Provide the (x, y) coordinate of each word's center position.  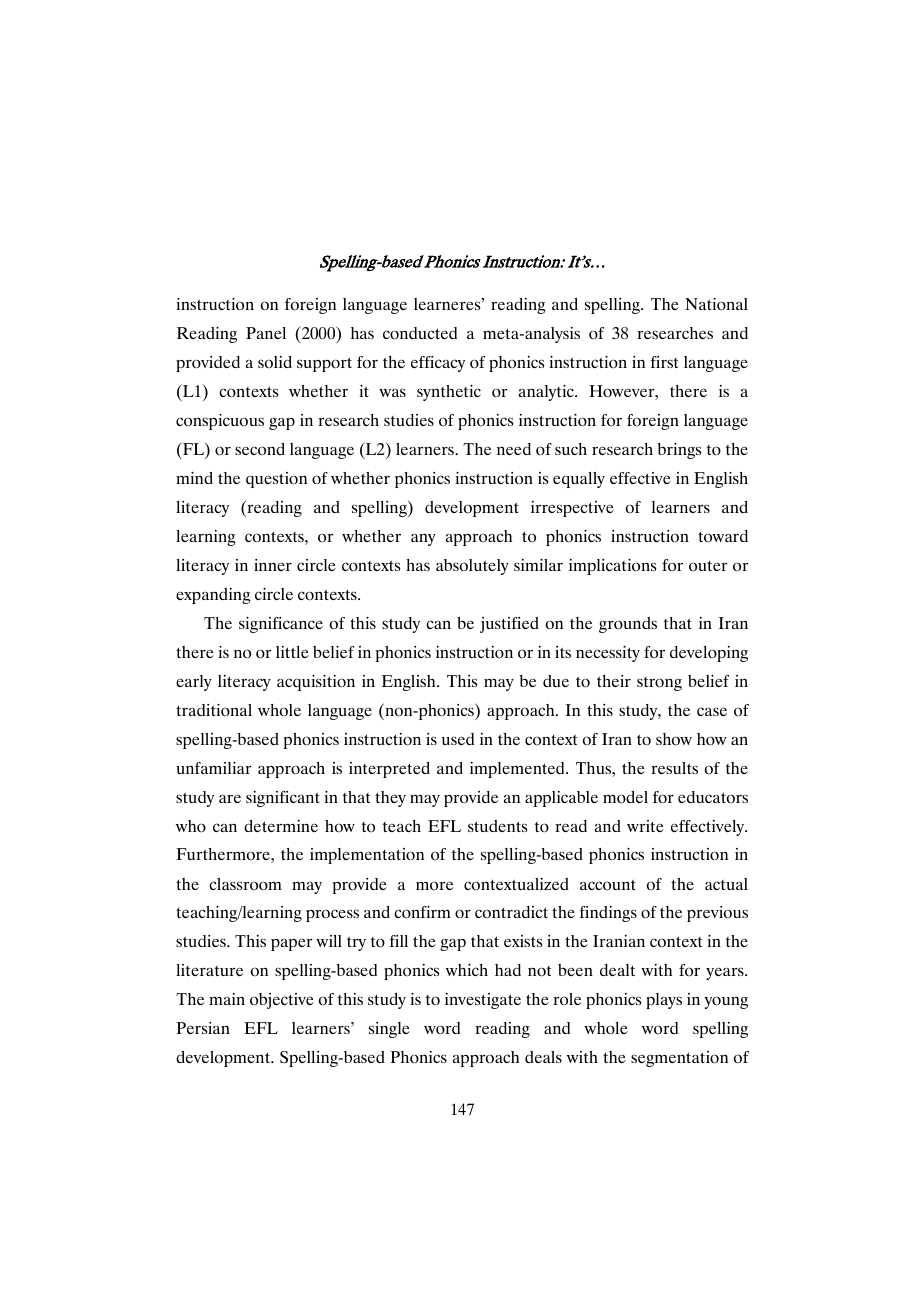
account (608, 884)
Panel (266, 333)
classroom (245, 884)
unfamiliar (214, 768)
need (514, 449)
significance (281, 625)
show (674, 739)
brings (679, 451)
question (276, 480)
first (664, 362)
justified (509, 625)
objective (282, 1001)
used (457, 739)
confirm (422, 912)
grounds (628, 625)
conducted (420, 333)
